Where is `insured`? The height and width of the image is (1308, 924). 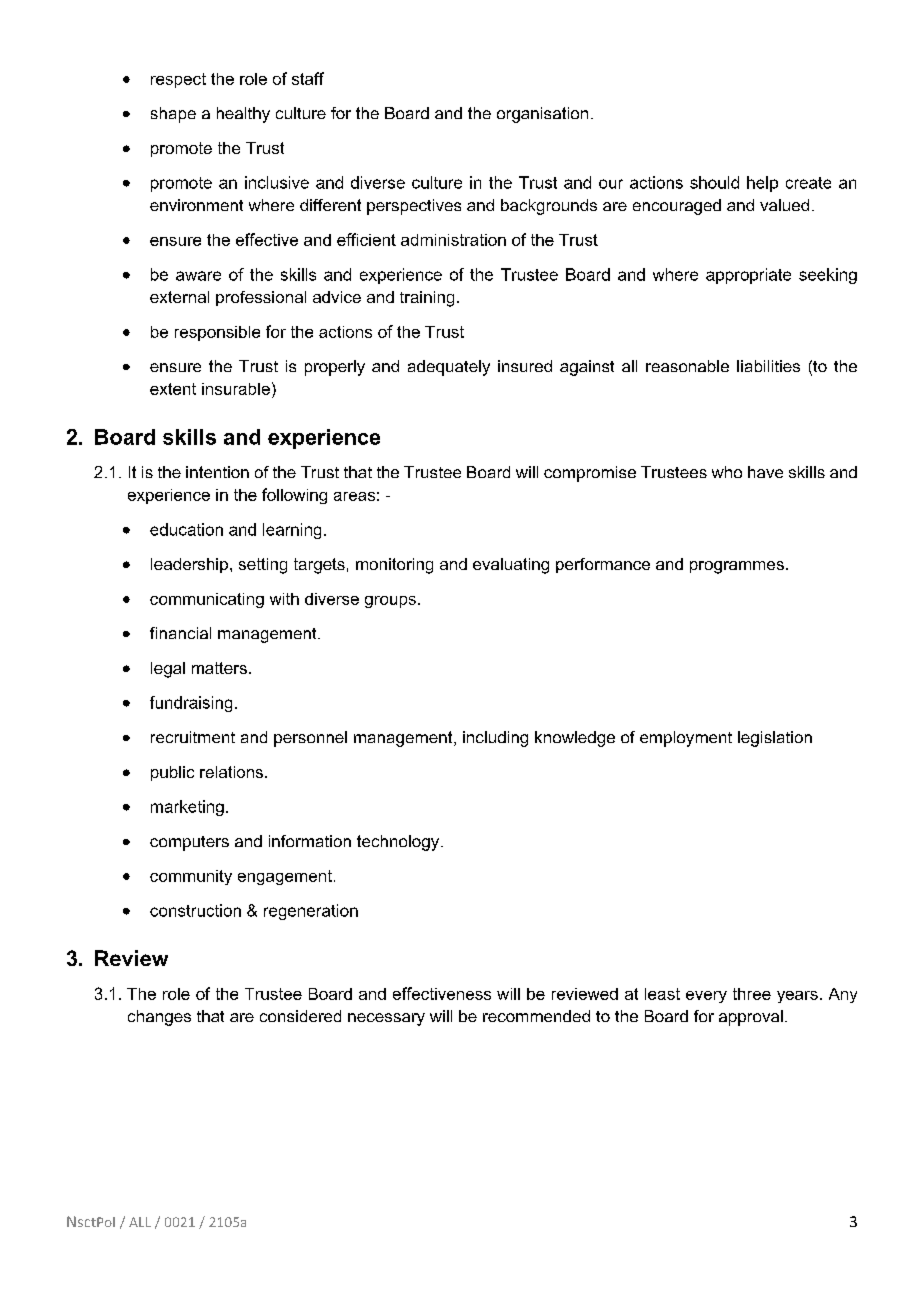 insured is located at coordinates (525, 366).
